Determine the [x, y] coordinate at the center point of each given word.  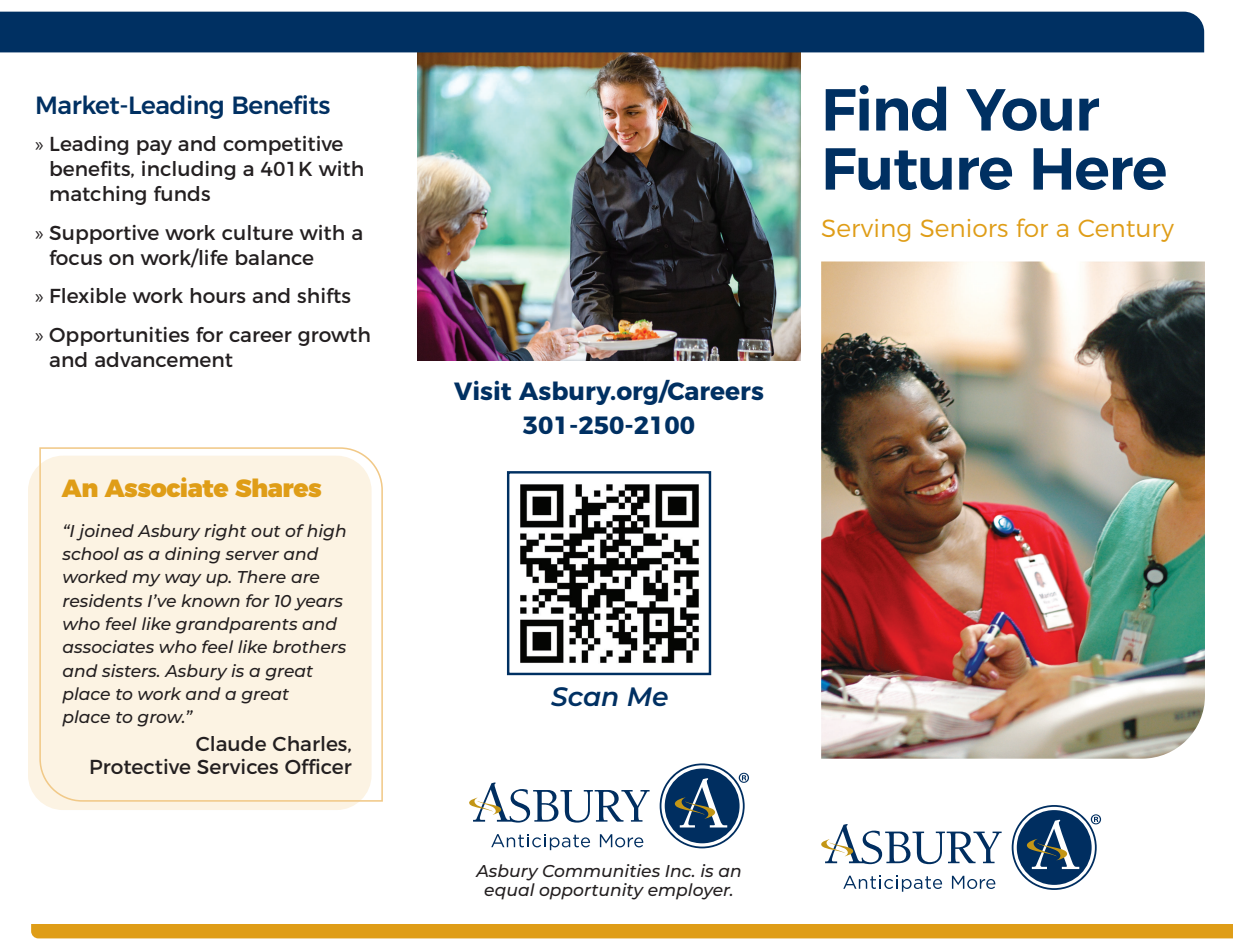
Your [1032, 110]
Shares [278, 487]
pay [154, 147]
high [326, 532]
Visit [482, 390]
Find [885, 108]
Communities [601, 870]
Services [237, 766]
